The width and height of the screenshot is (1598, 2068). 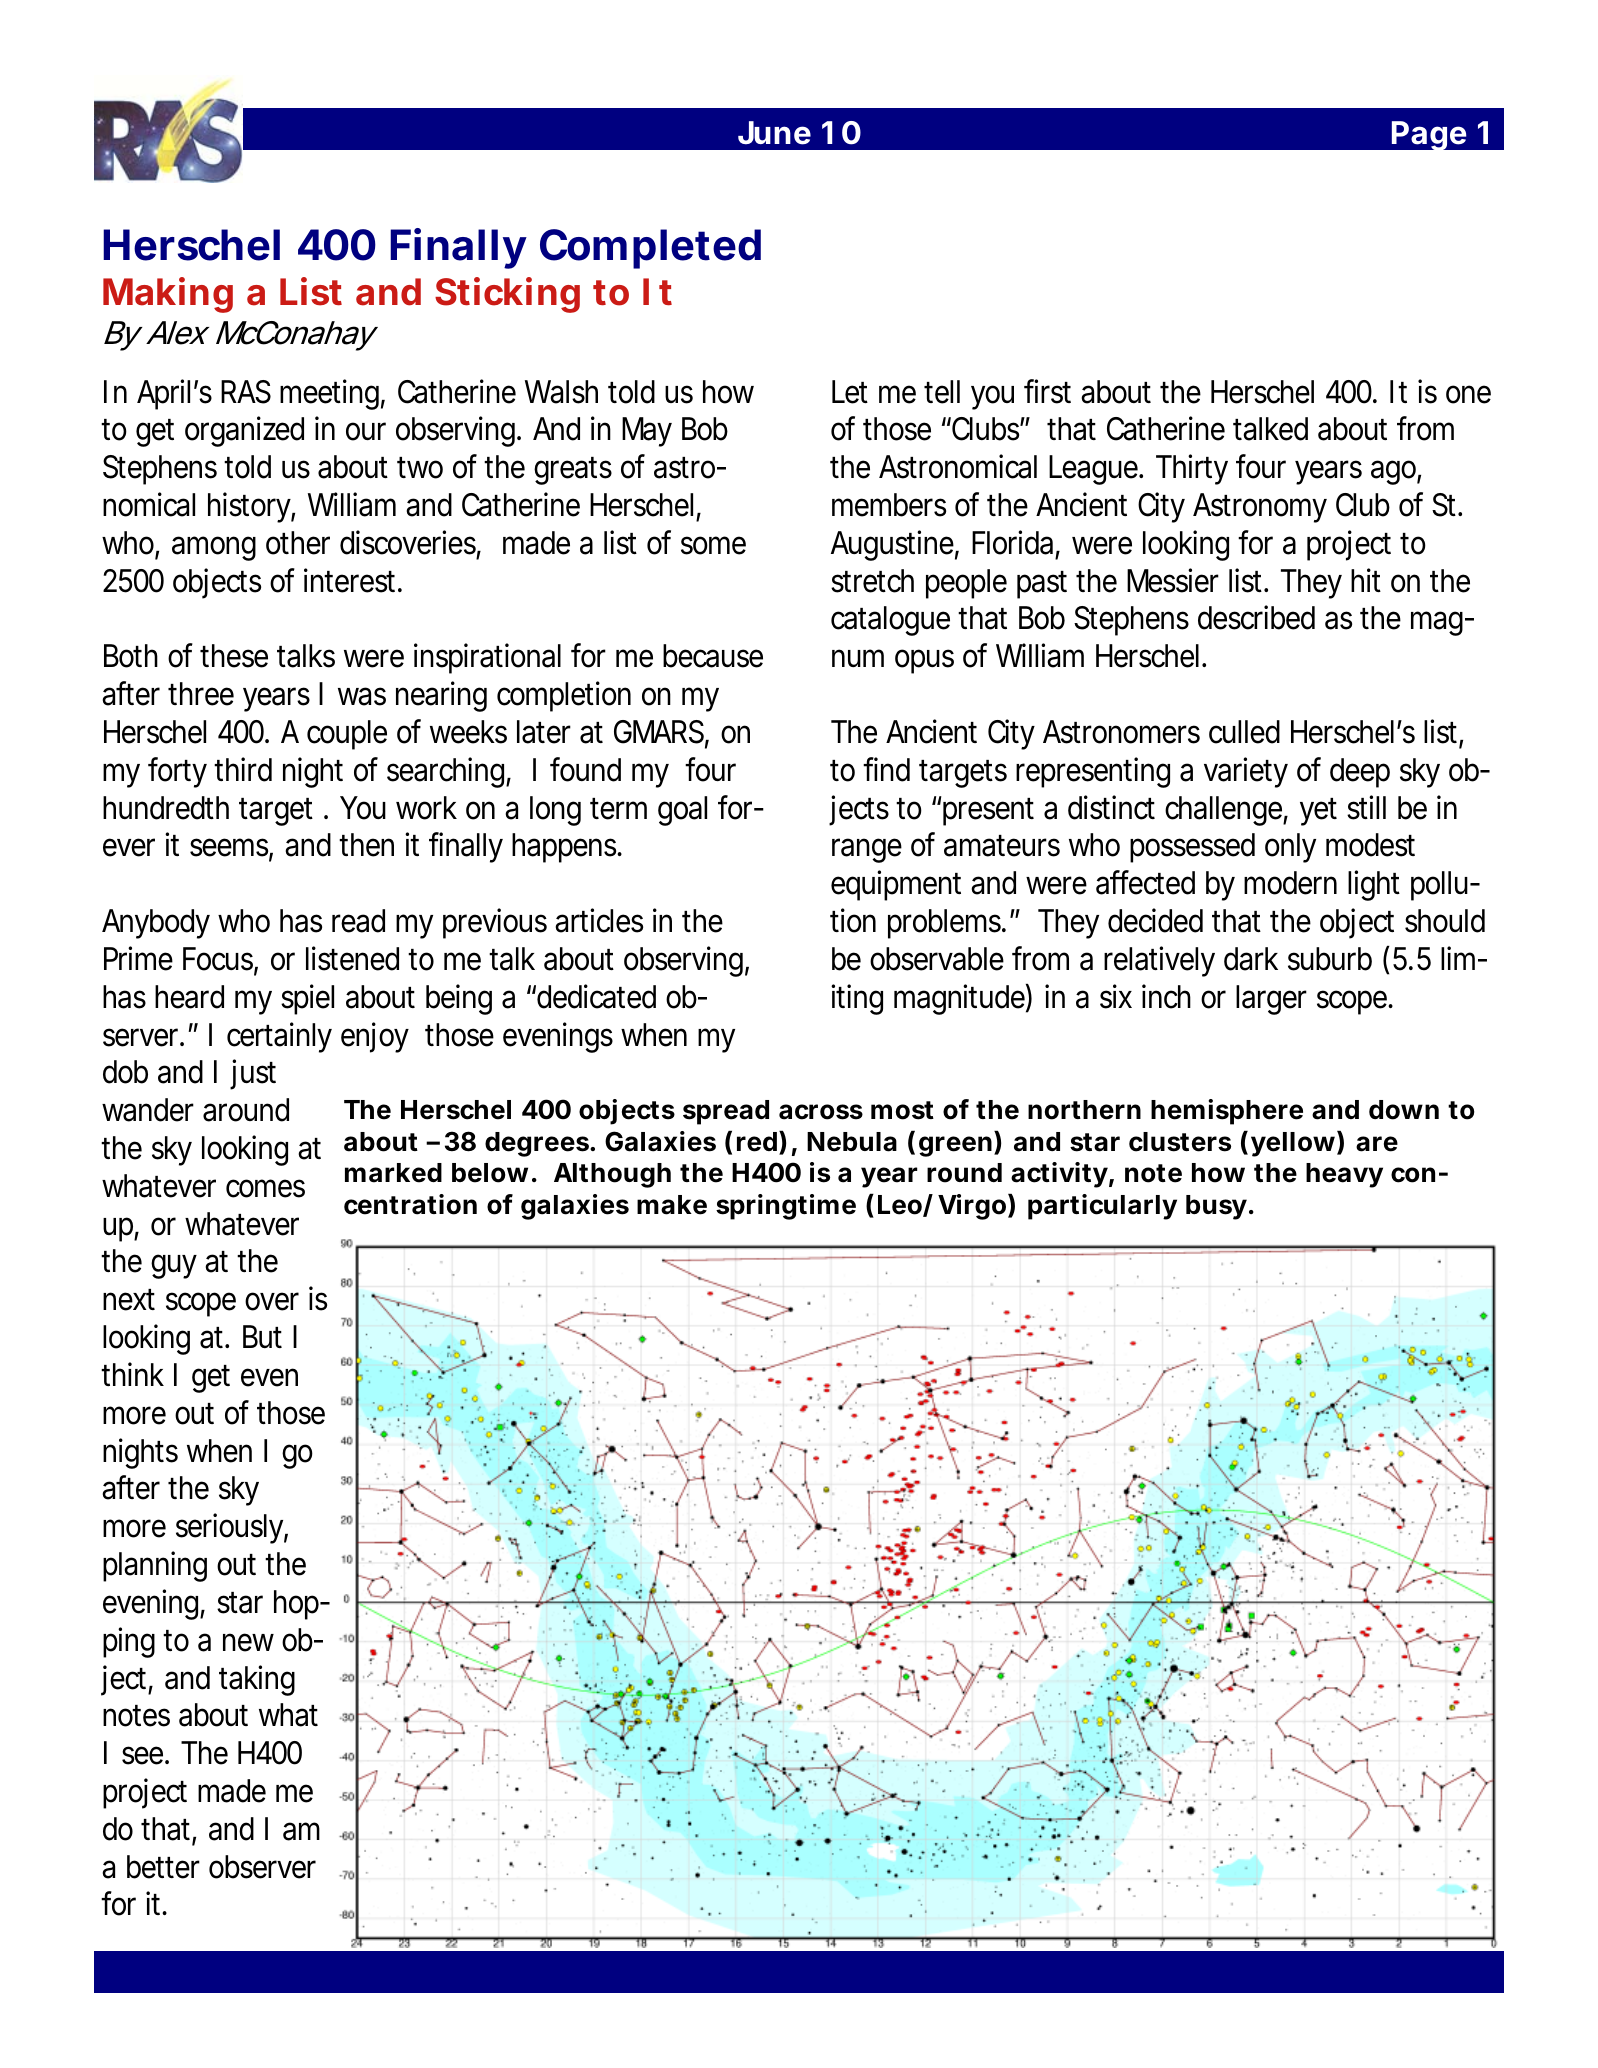 I want to click on better, so click(x=163, y=1867).
